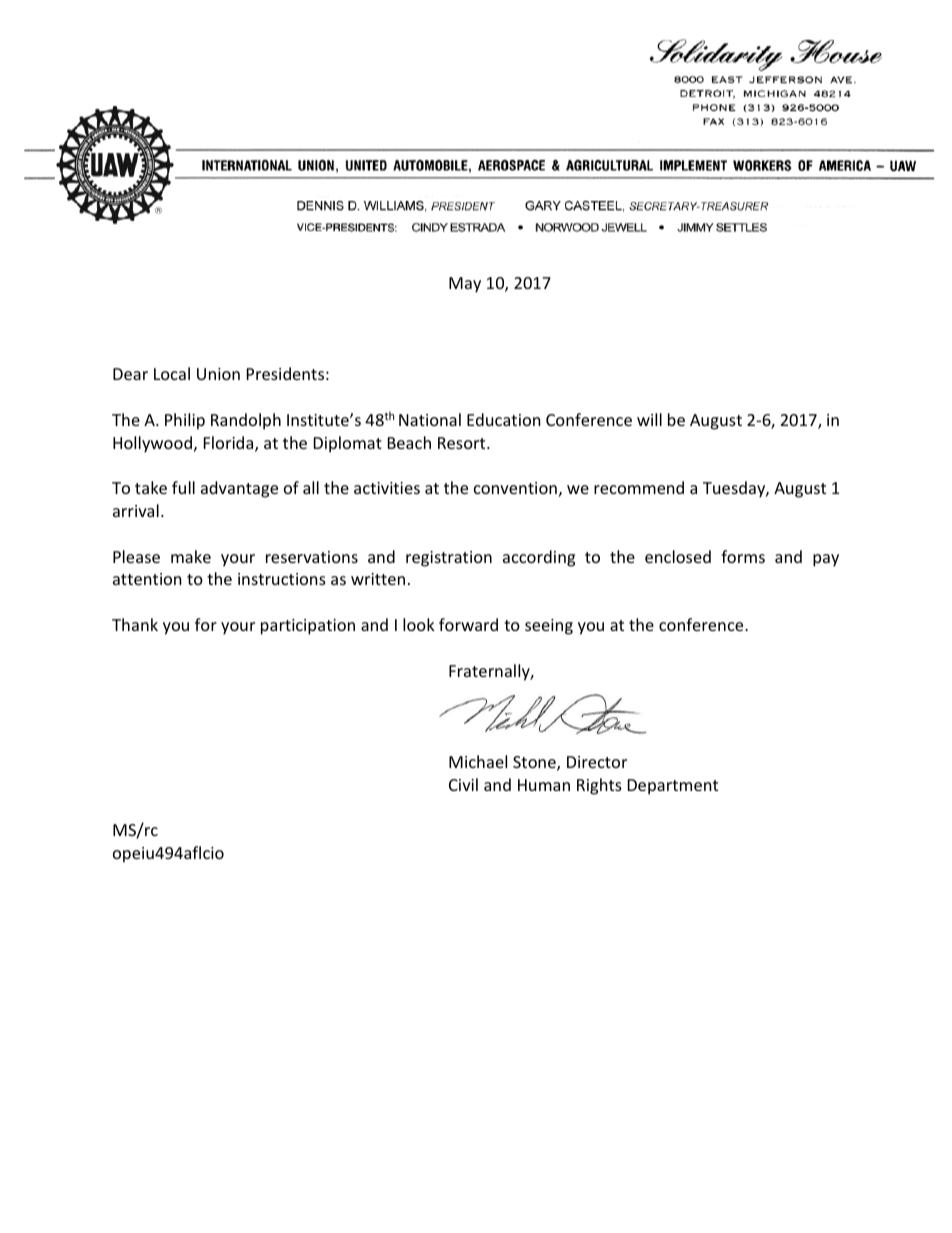 This document has width=952, height=1233. I want to click on Department, so click(673, 787).
